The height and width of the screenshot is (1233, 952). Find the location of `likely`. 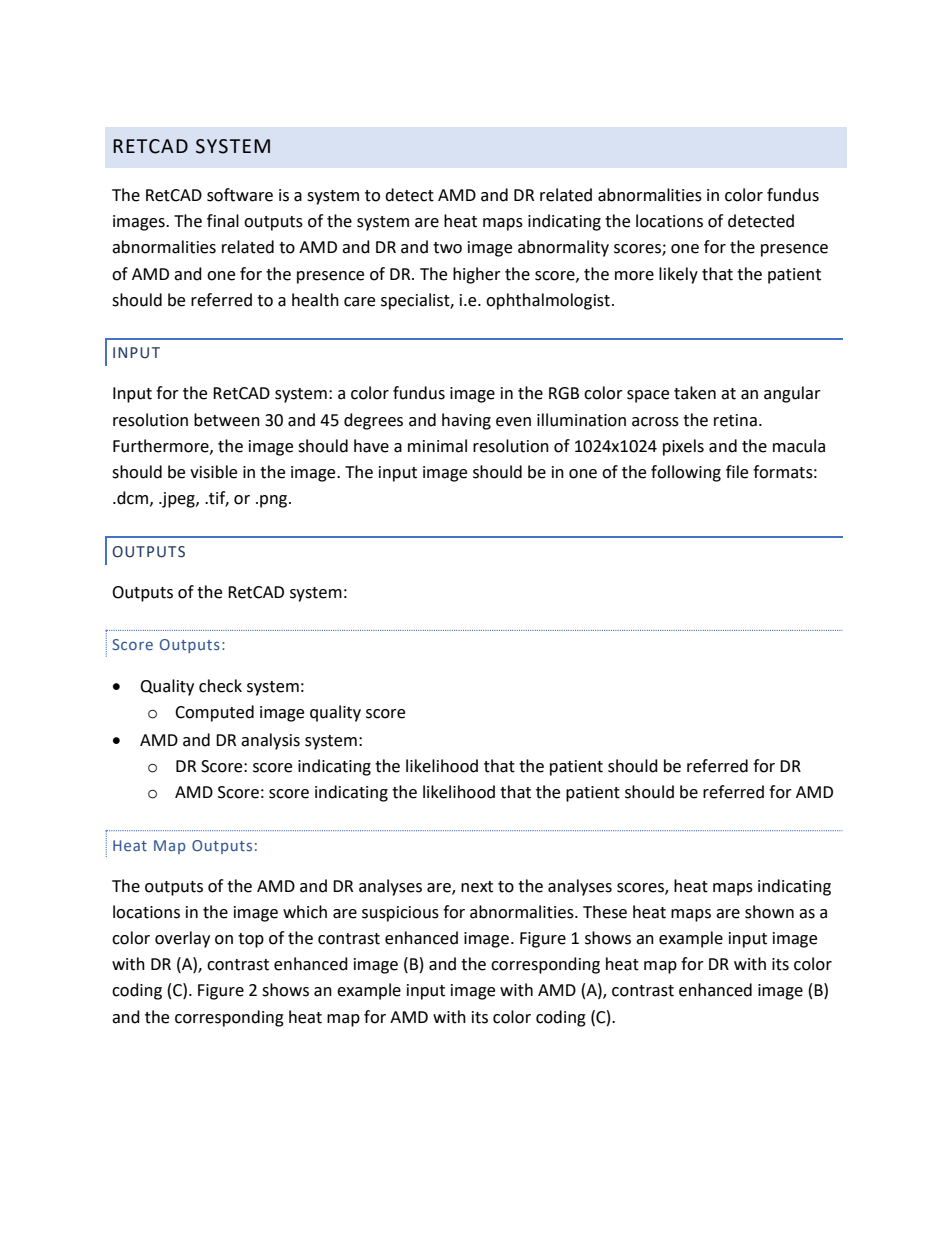

likely is located at coordinates (678, 275).
